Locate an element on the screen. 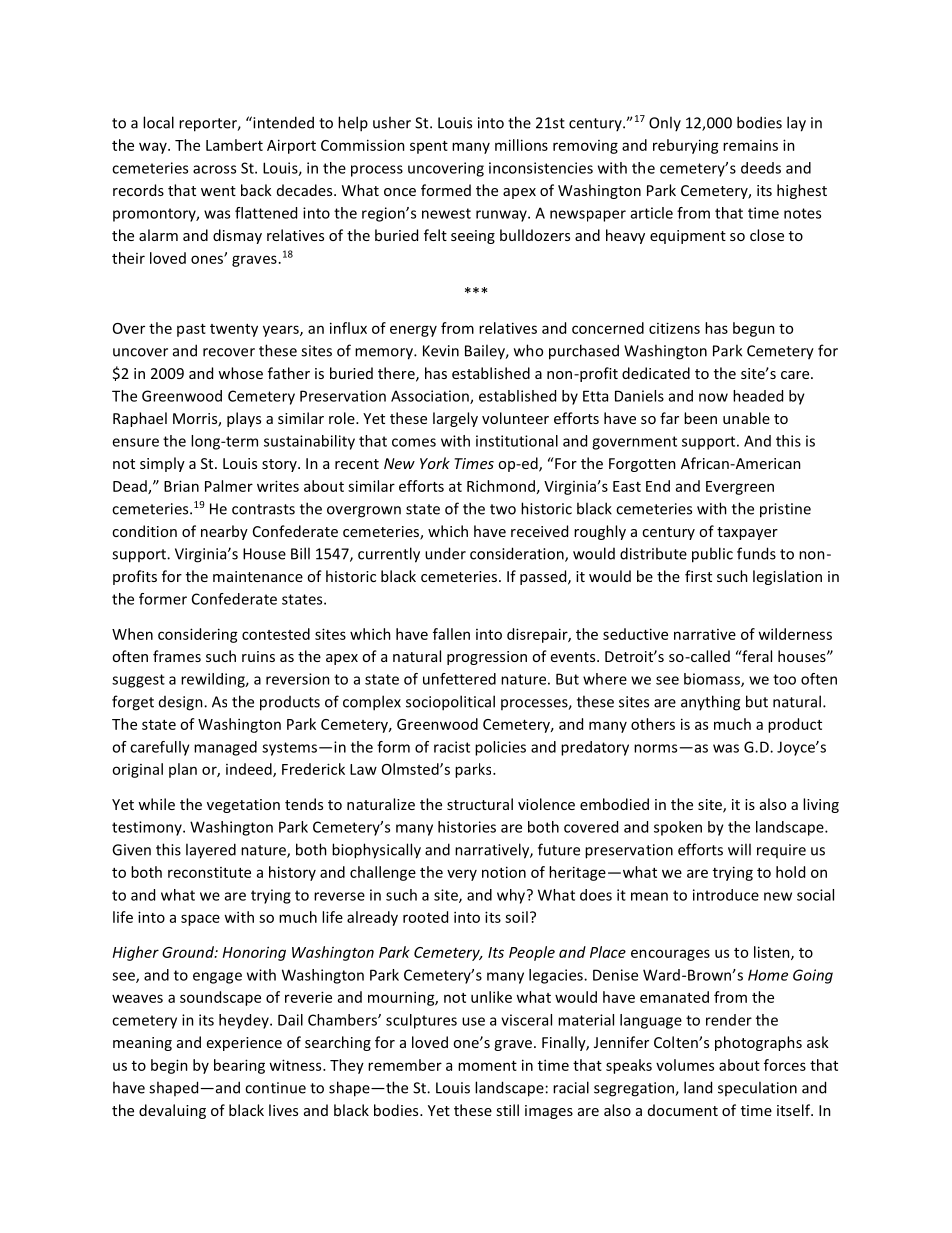 The height and width of the screenshot is (1233, 952). remains is located at coordinates (750, 145).
